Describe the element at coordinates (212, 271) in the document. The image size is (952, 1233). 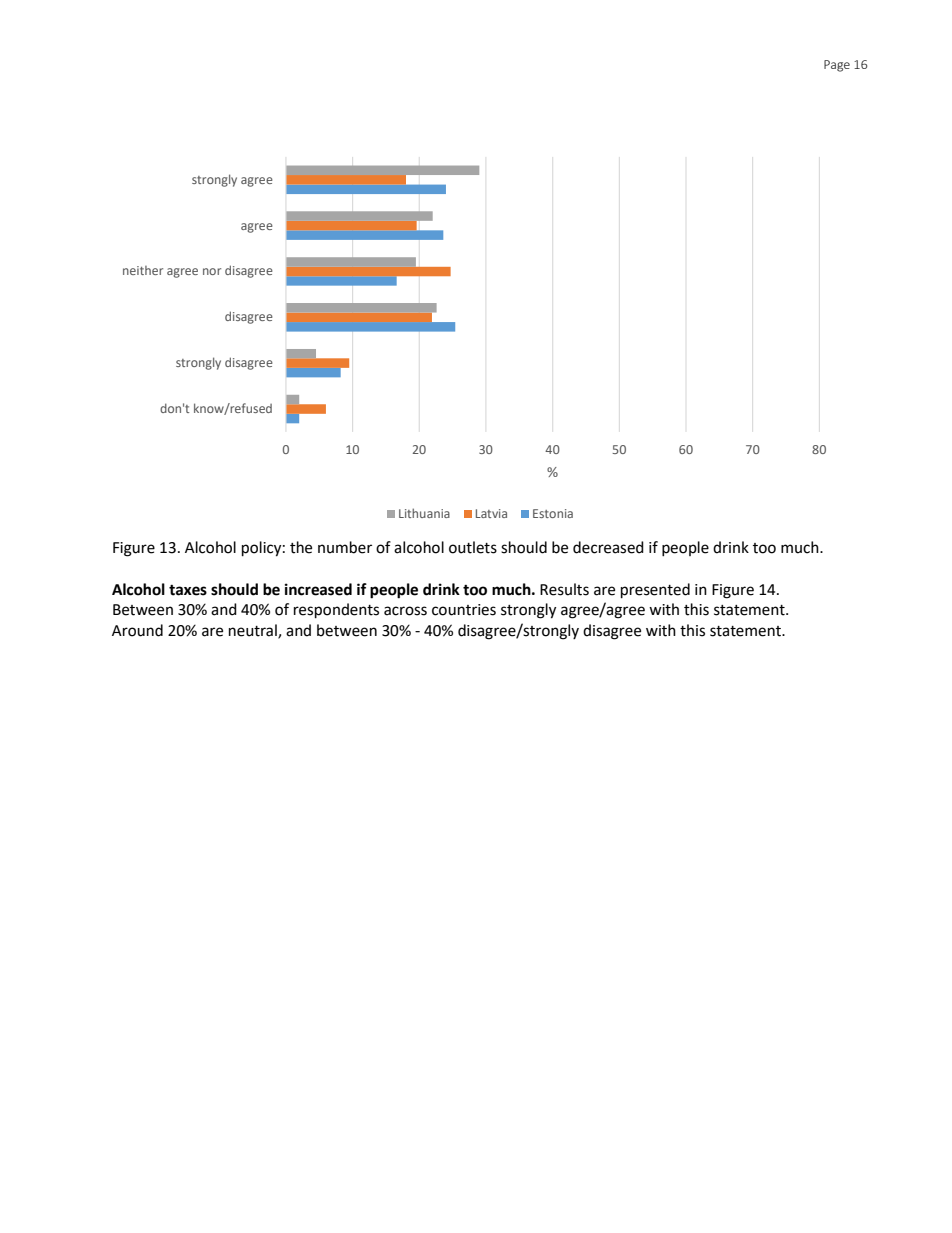
I see `nor` at that location.
